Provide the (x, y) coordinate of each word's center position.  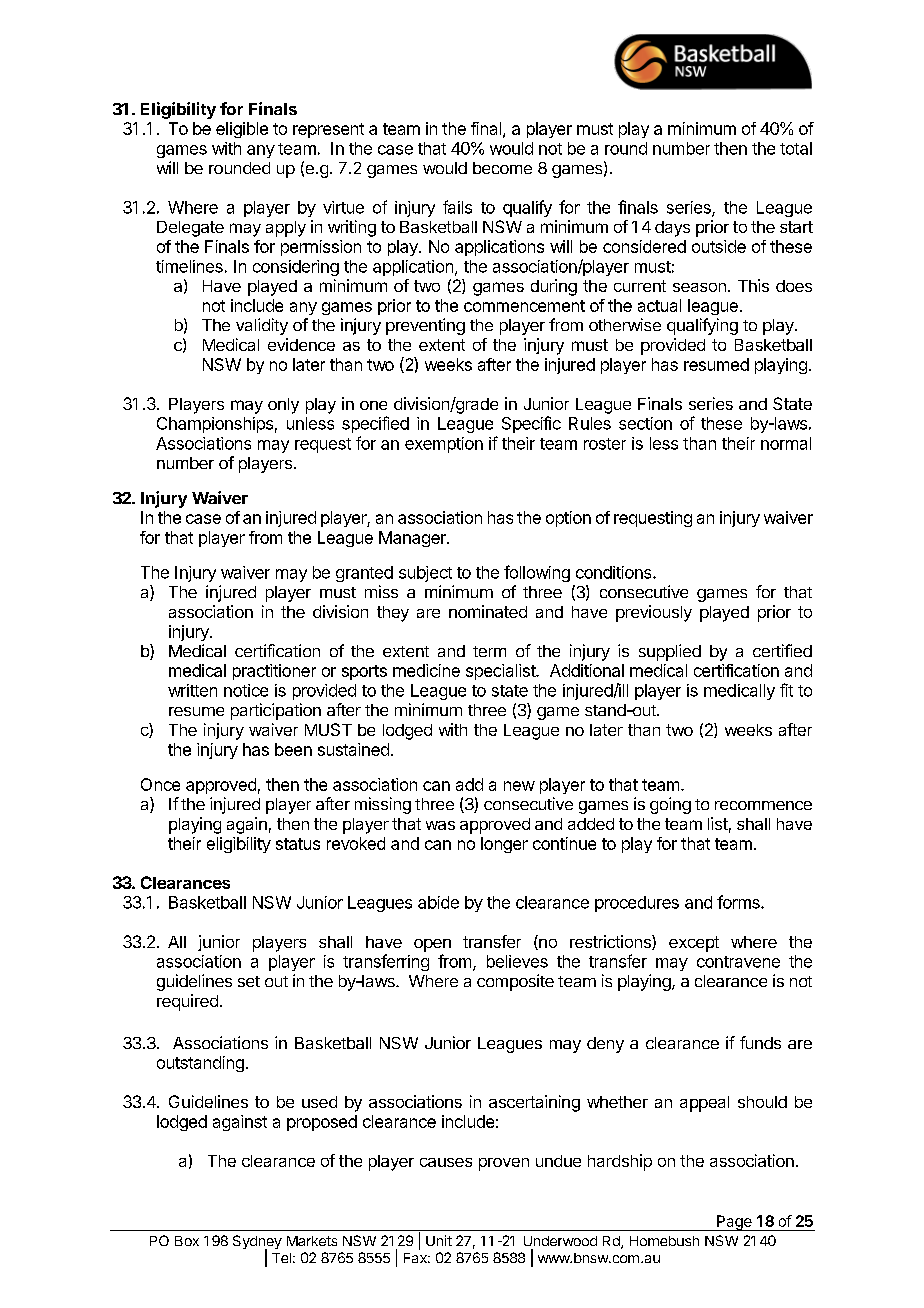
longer (504, 845)
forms (739, 902)
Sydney (257, 1243)
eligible (242, 130)
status (298, 844)
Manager (413, 539)
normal (786, 443)
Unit (439, 1240)
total (796, 148)
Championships (215, 425)
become (502, 168)
